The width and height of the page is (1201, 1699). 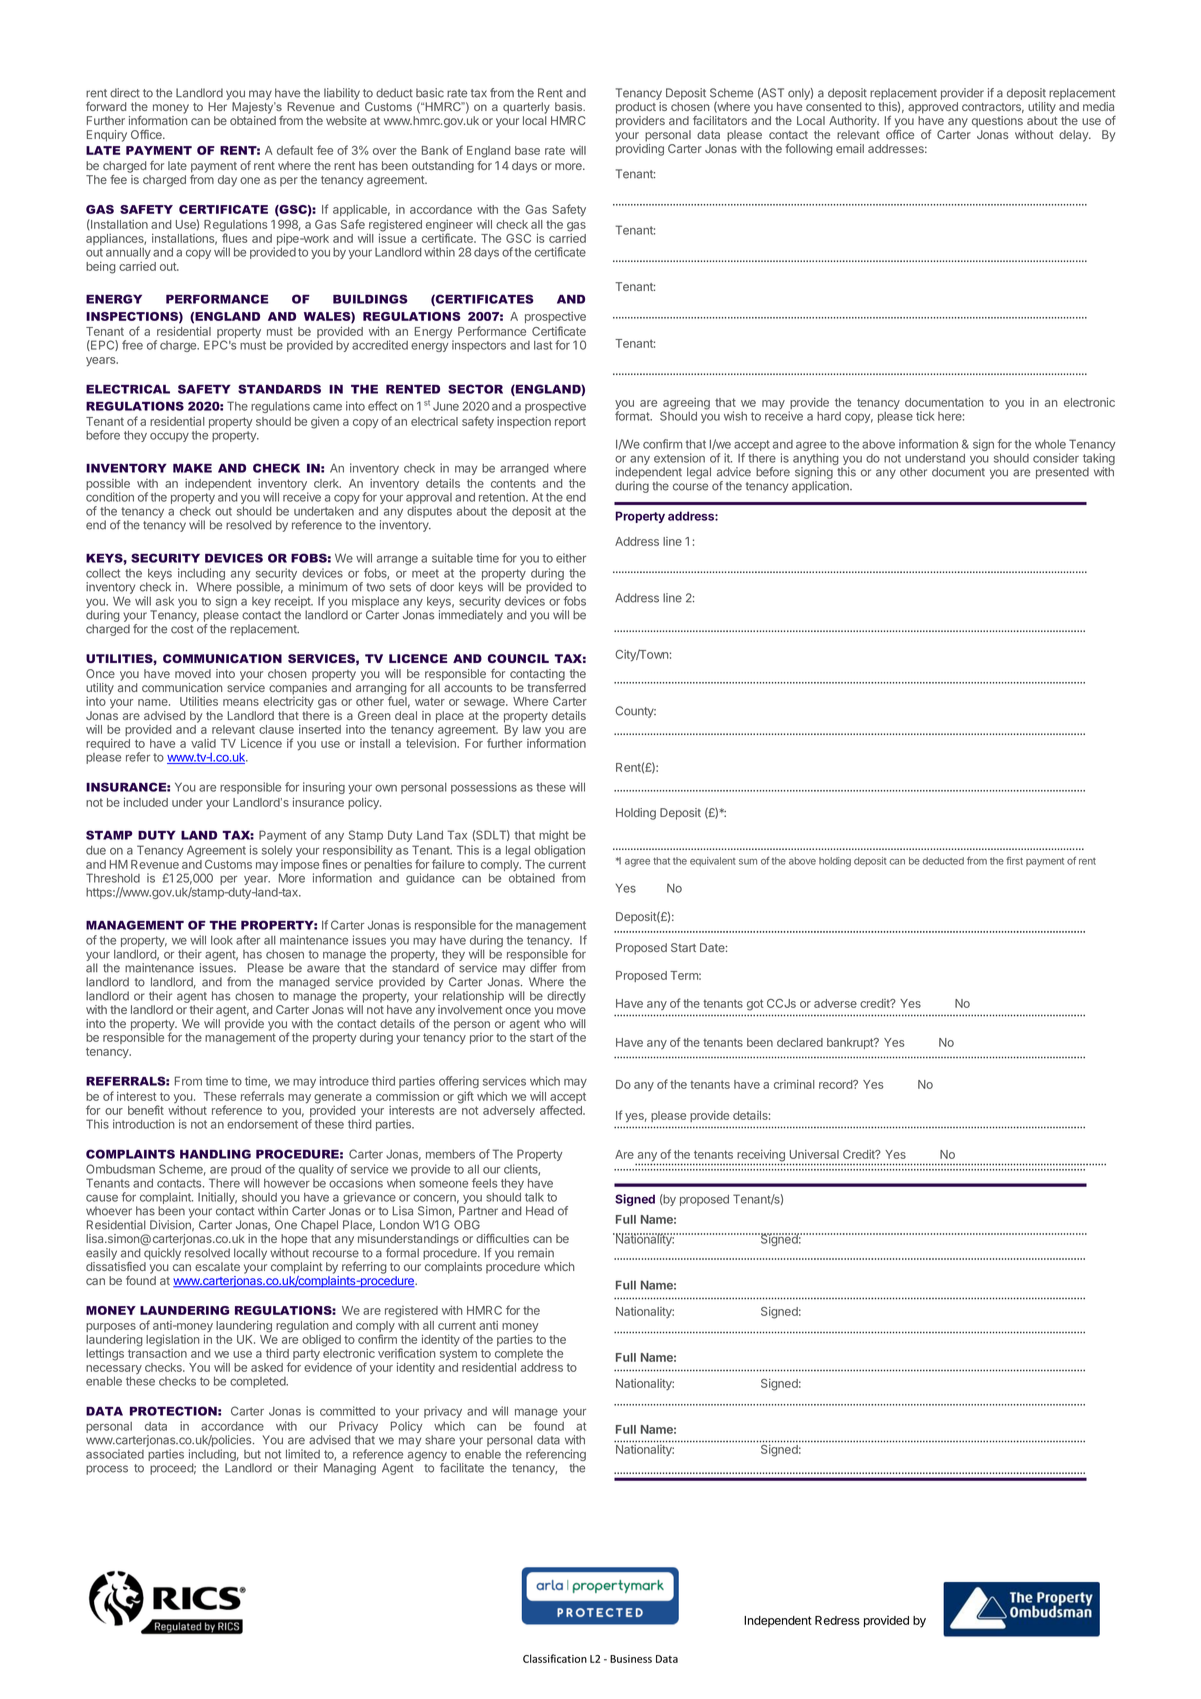 I want to click on providing, so click(x=640, y=150).
